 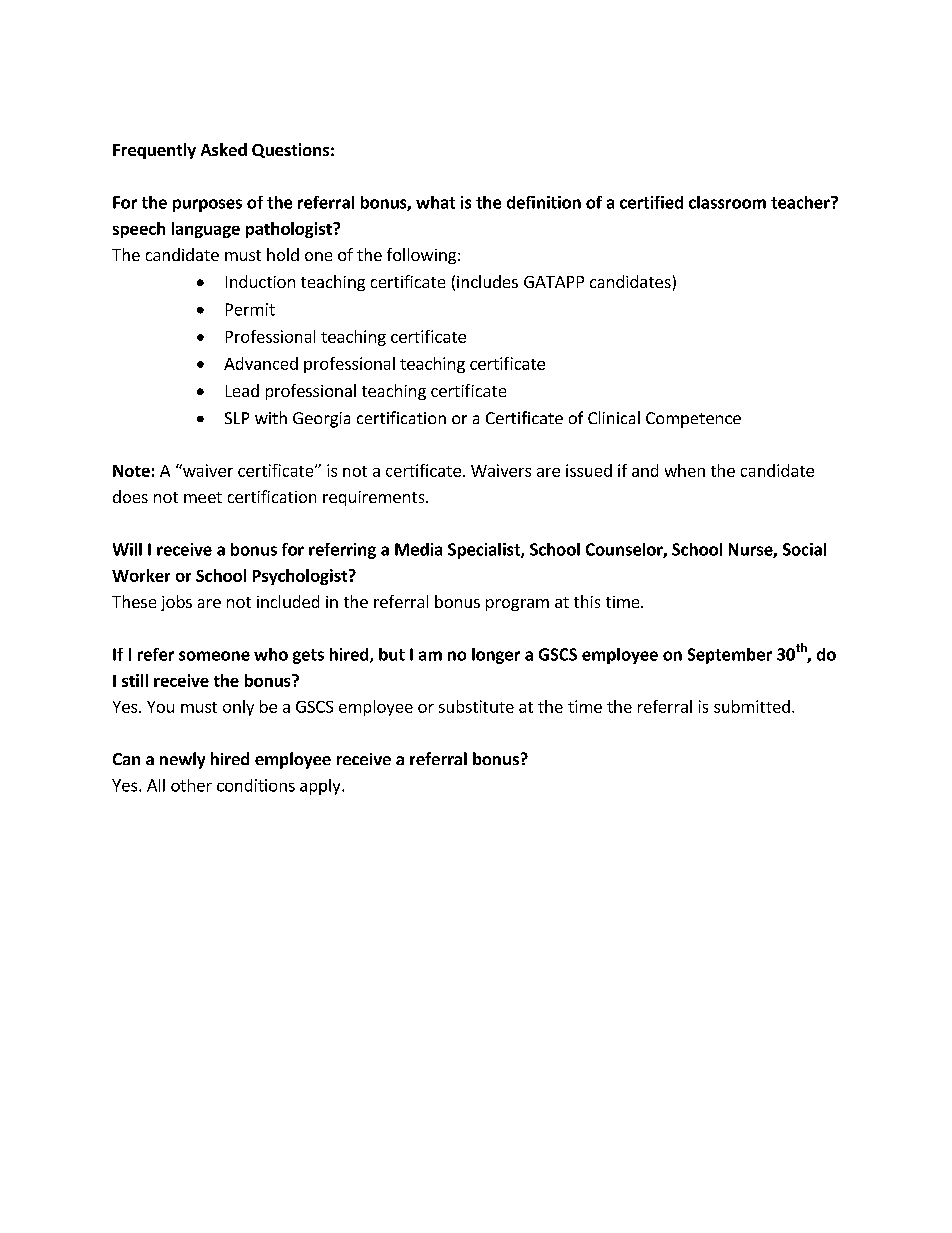 What do you see at coordinates (727, 202) in the page?
I see `classroom` at bounding box center [727, 202].
